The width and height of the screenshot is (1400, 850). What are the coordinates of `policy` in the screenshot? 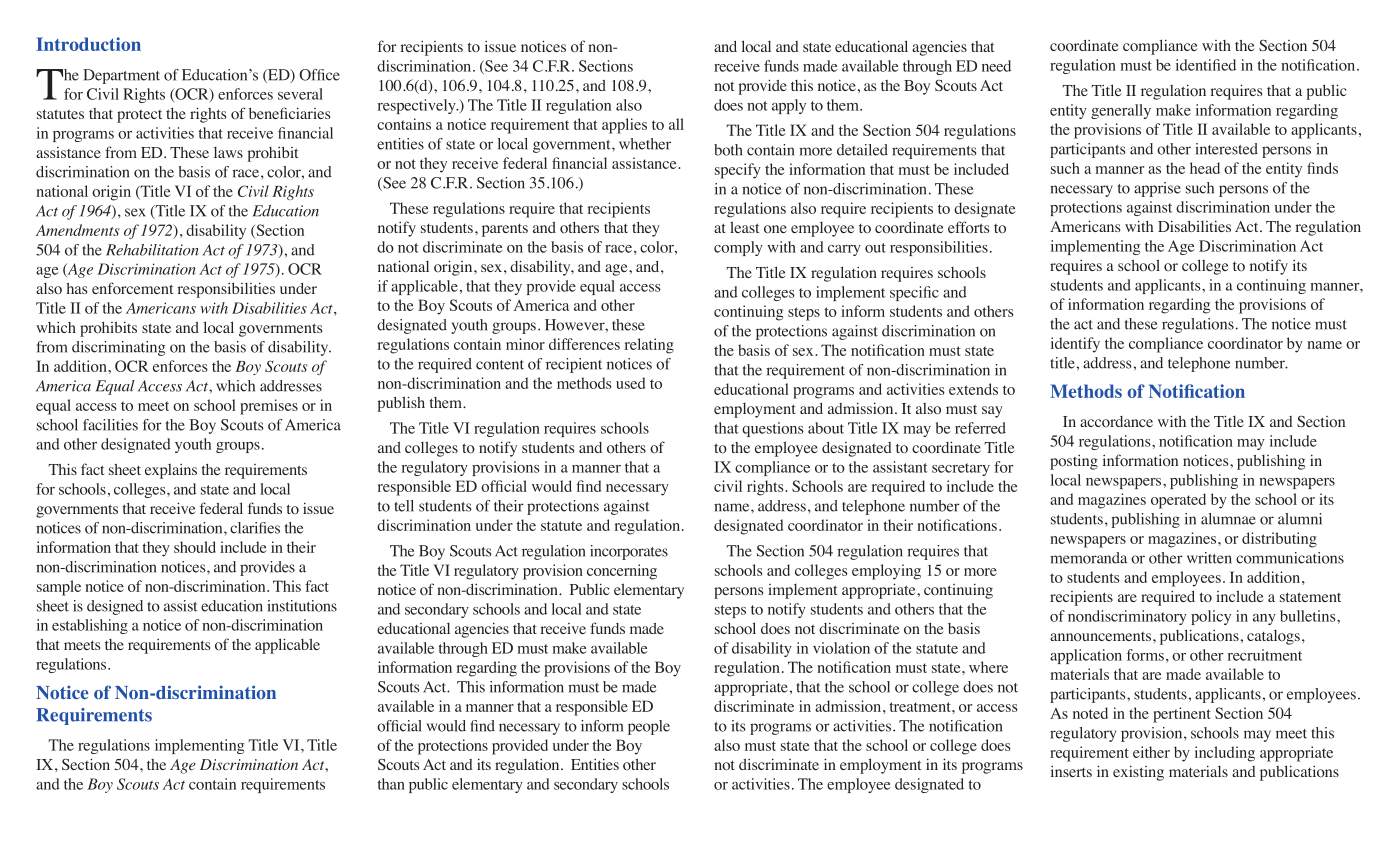 It's located at (1211, 617).
